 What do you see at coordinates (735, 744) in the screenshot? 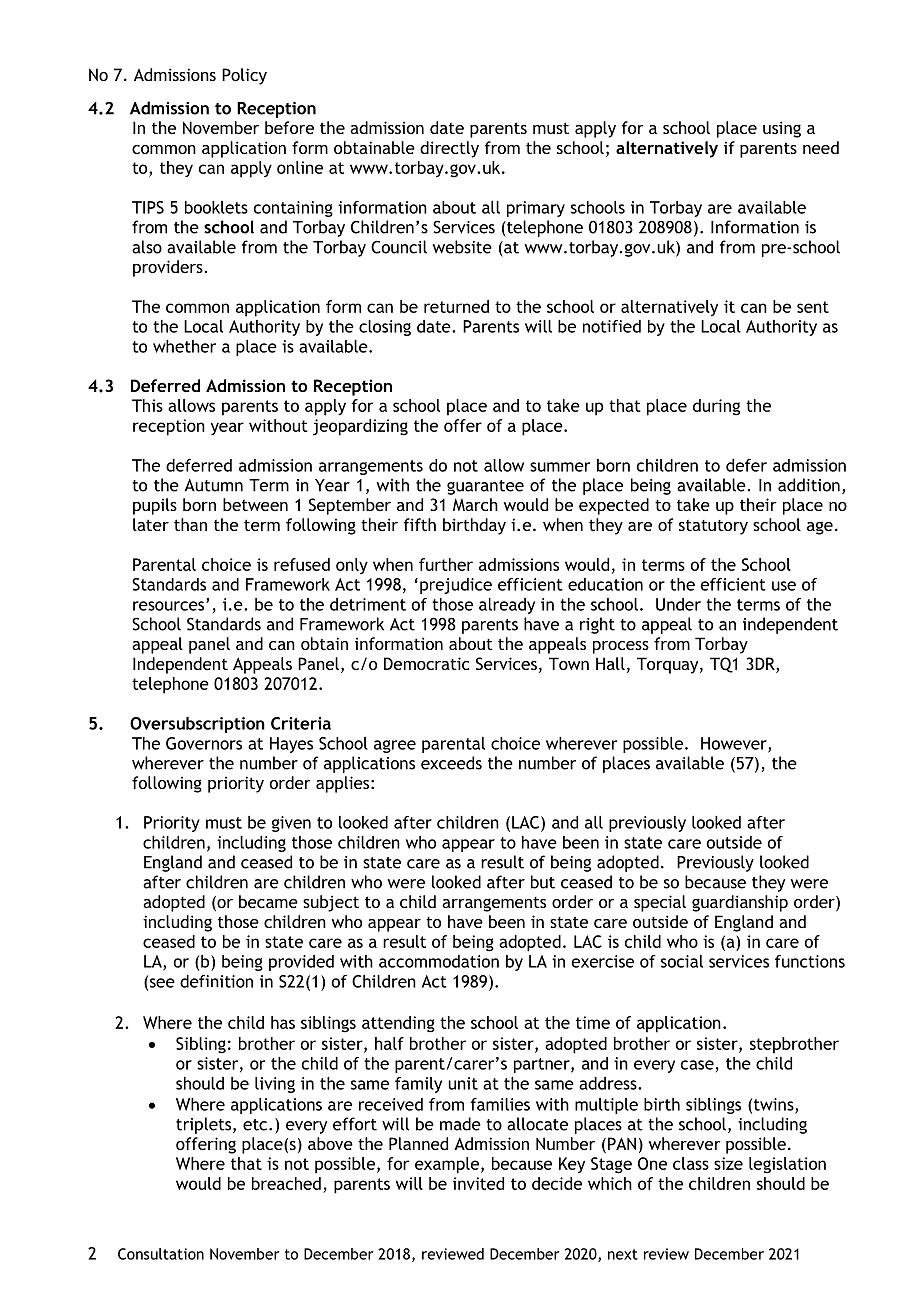
I see `However` at bounding box center [735, 744].
